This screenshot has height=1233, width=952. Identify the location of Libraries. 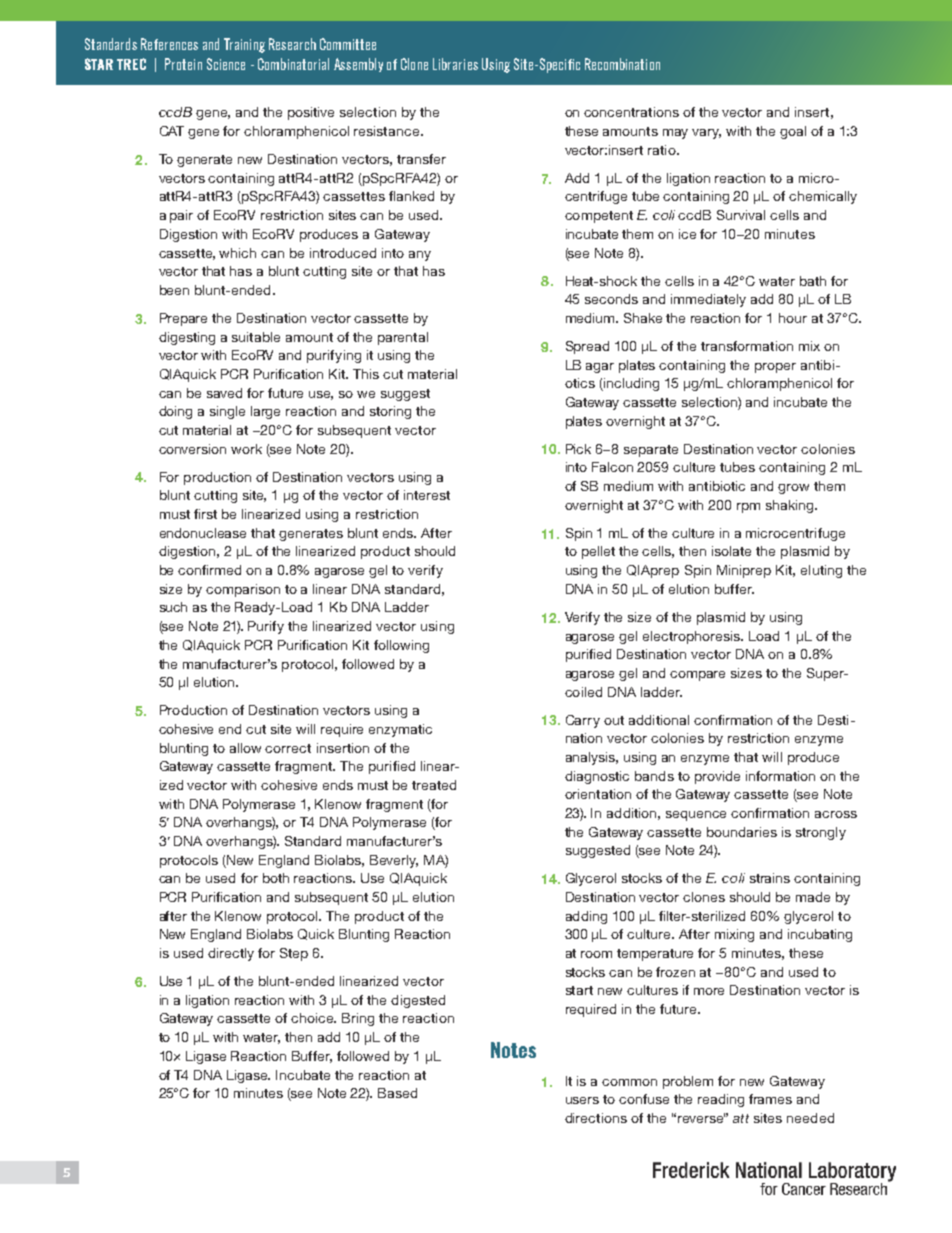
(455, 64).
